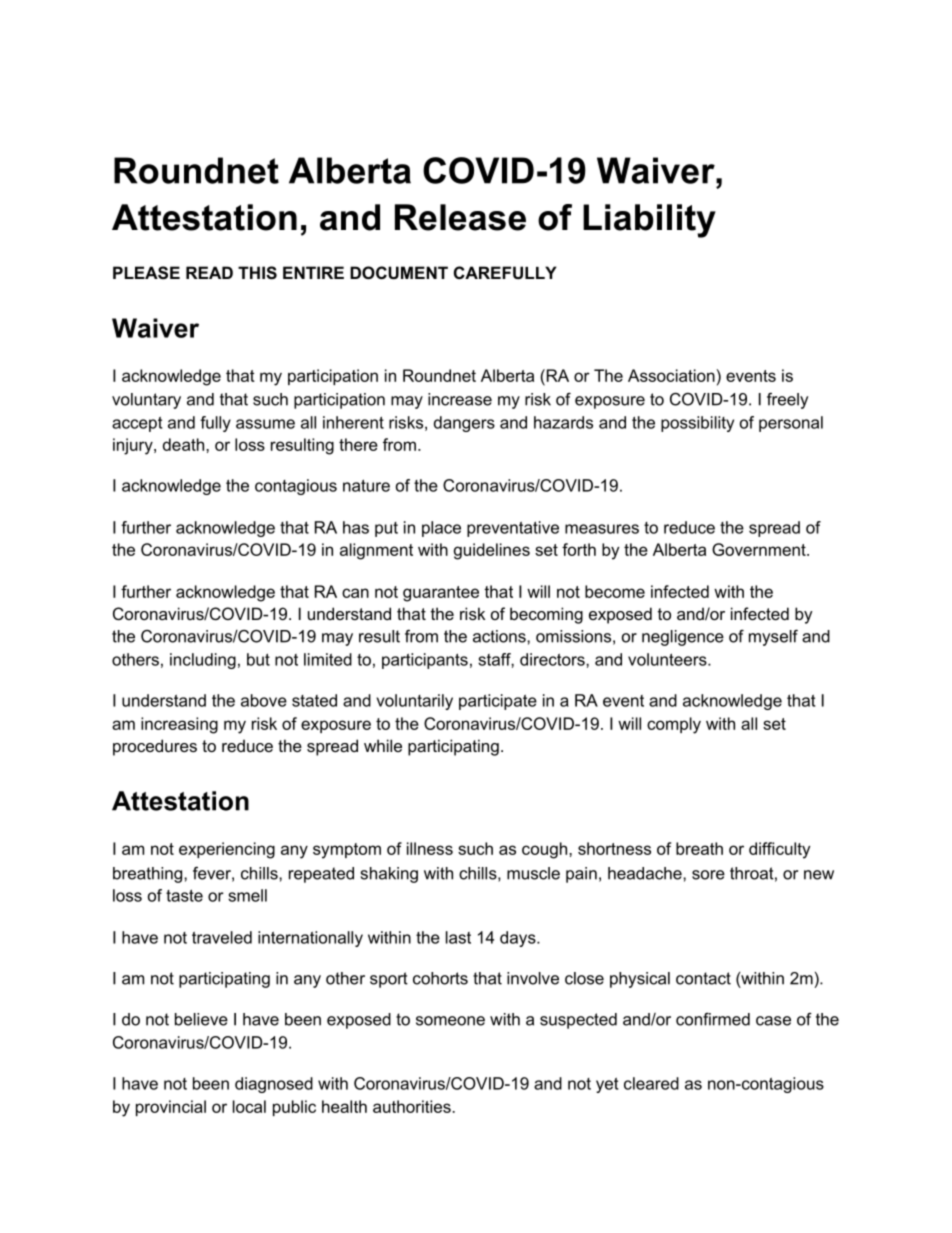 This screenshot has width=952, height=1233. What do you see at coordinates (460, 217) in the screenshot?
I see `Release` at bounding box center [460, 217].
